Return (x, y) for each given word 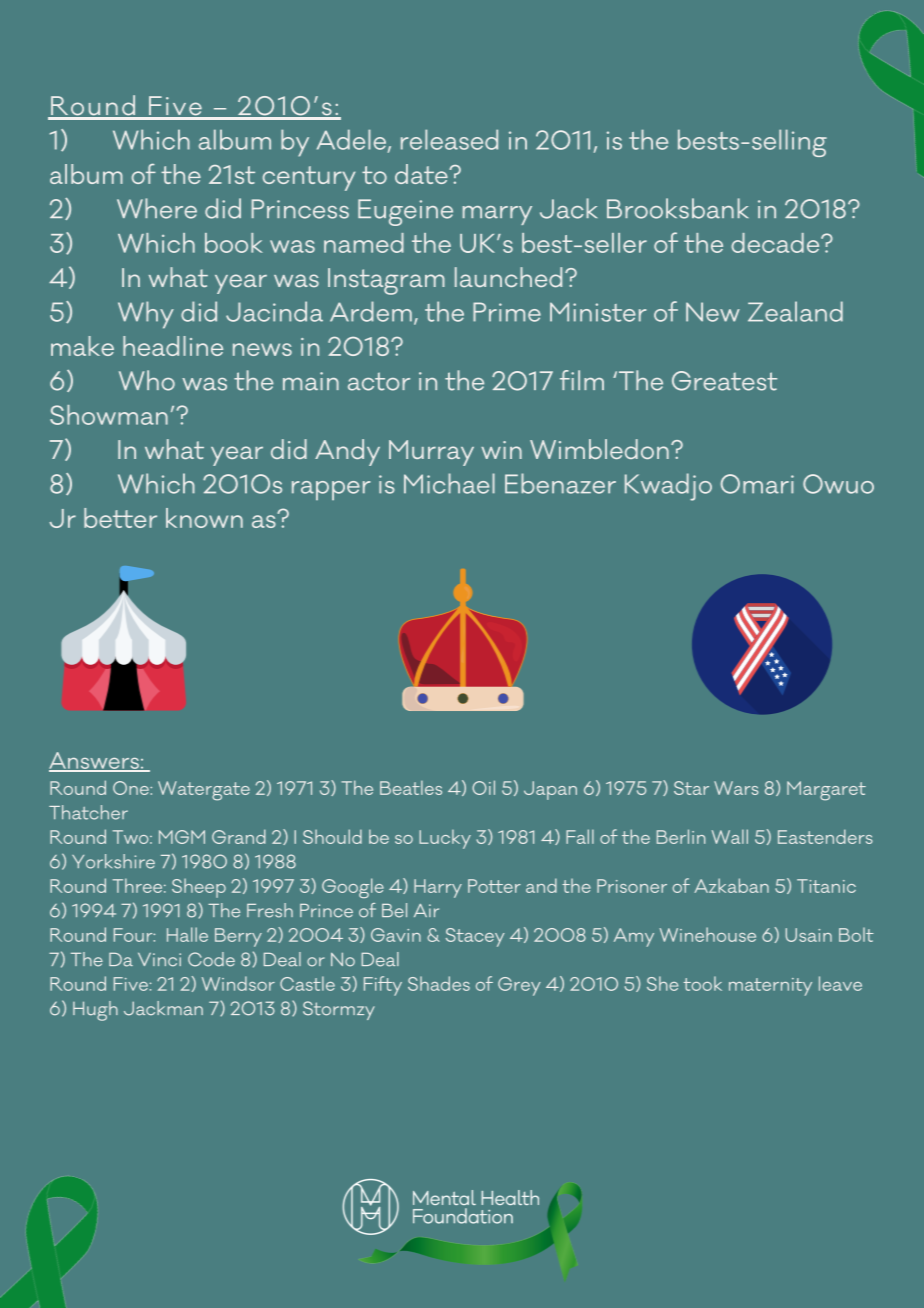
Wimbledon (599, 449)
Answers (95, 761)
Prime (507, 312)
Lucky (445, 839)
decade (776, 243)
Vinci (159, 960)
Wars (736, 788)
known (204, 518)
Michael (449, 483)
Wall (730, 836)
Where (157, 208)
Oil (483, 787)
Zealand (795, 311)
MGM (182, 837)
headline (173, 346)
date (422, 174)
